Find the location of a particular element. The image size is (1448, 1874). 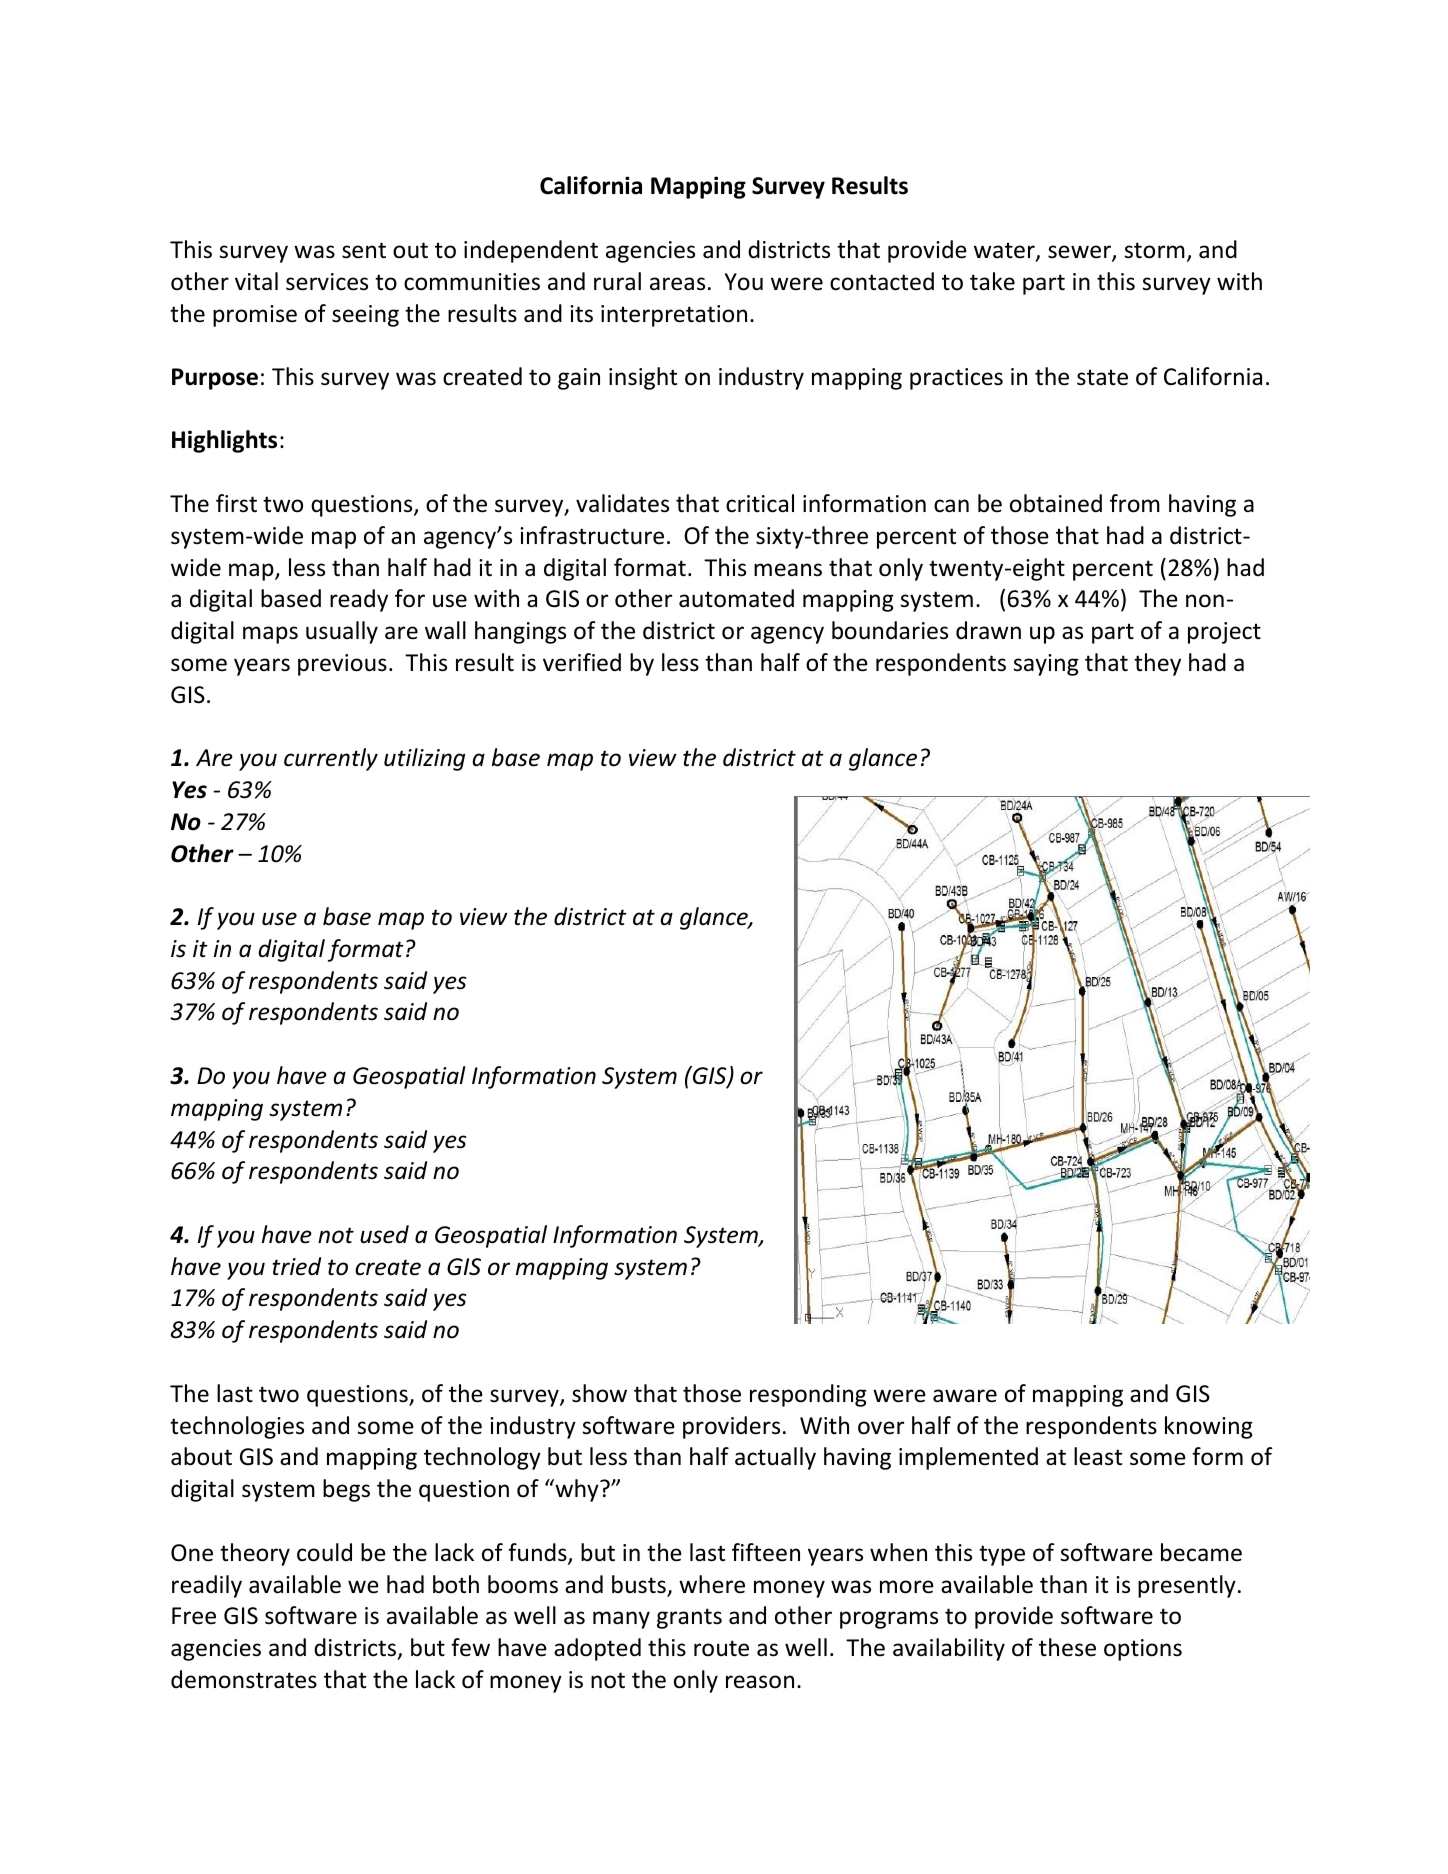

areas is located at coordinates (677, 284).
